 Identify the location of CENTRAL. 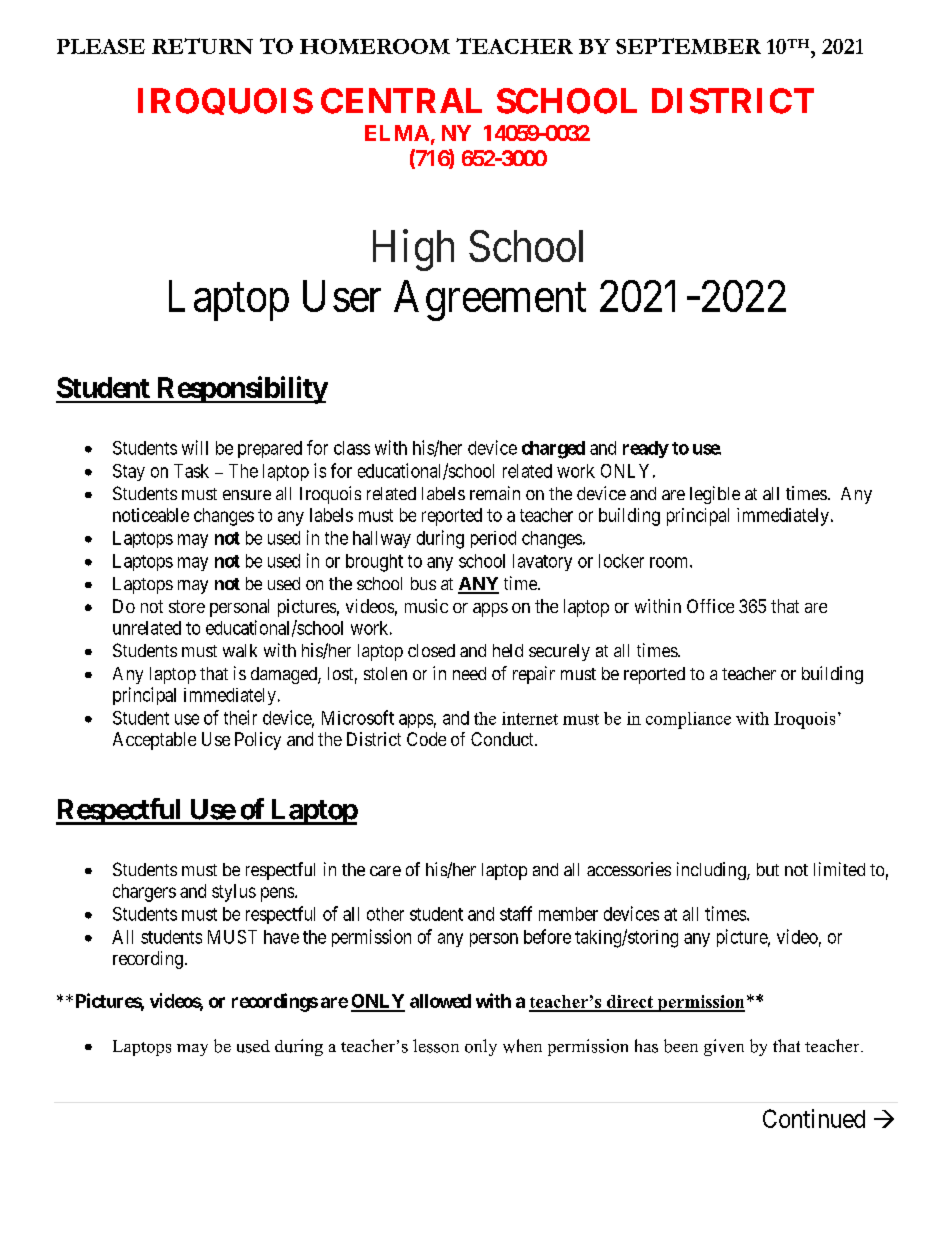
(401, 101).
